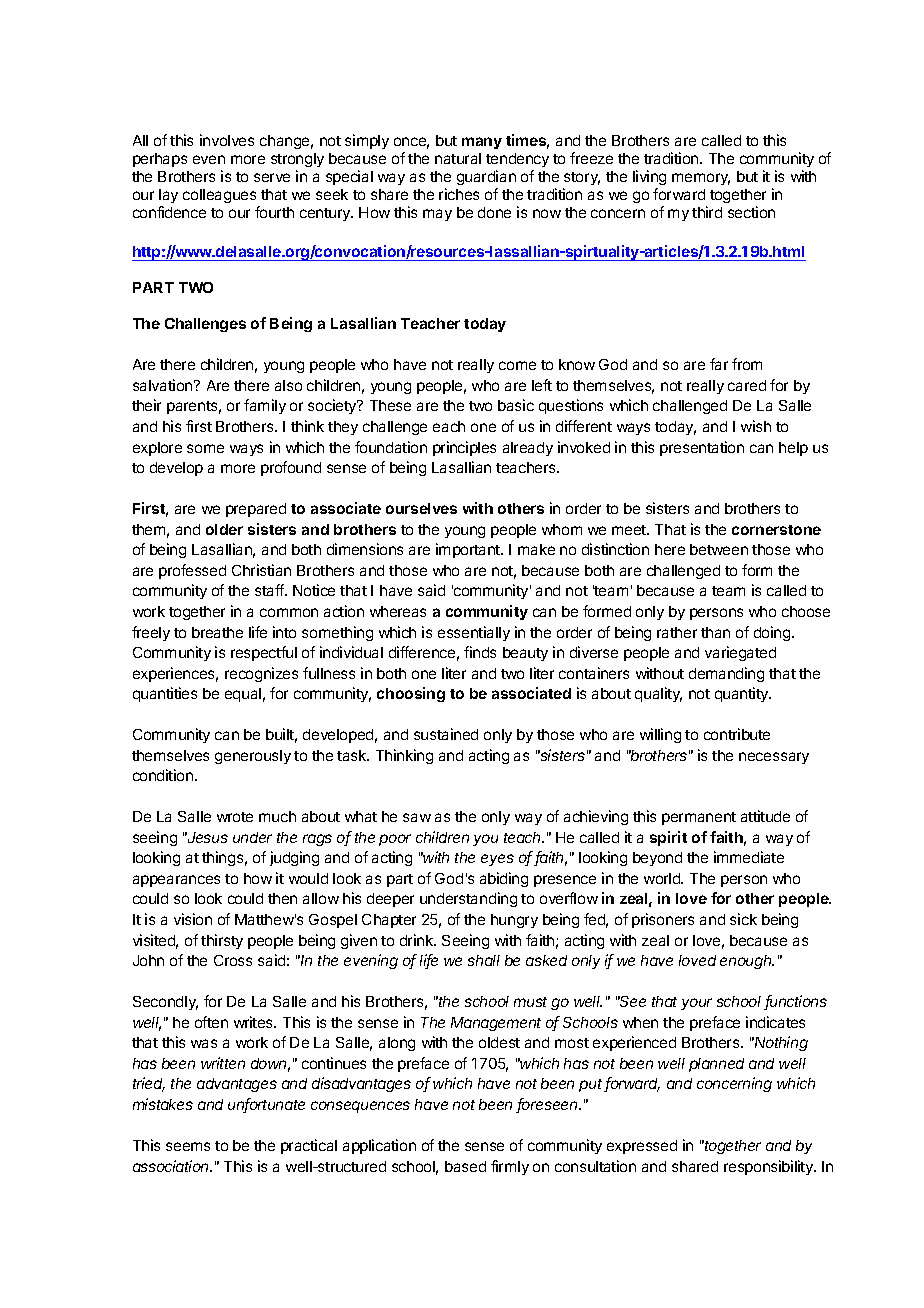 The width and height of the image is (924, 1308). I want to click on seems, so click(188, 1146).
